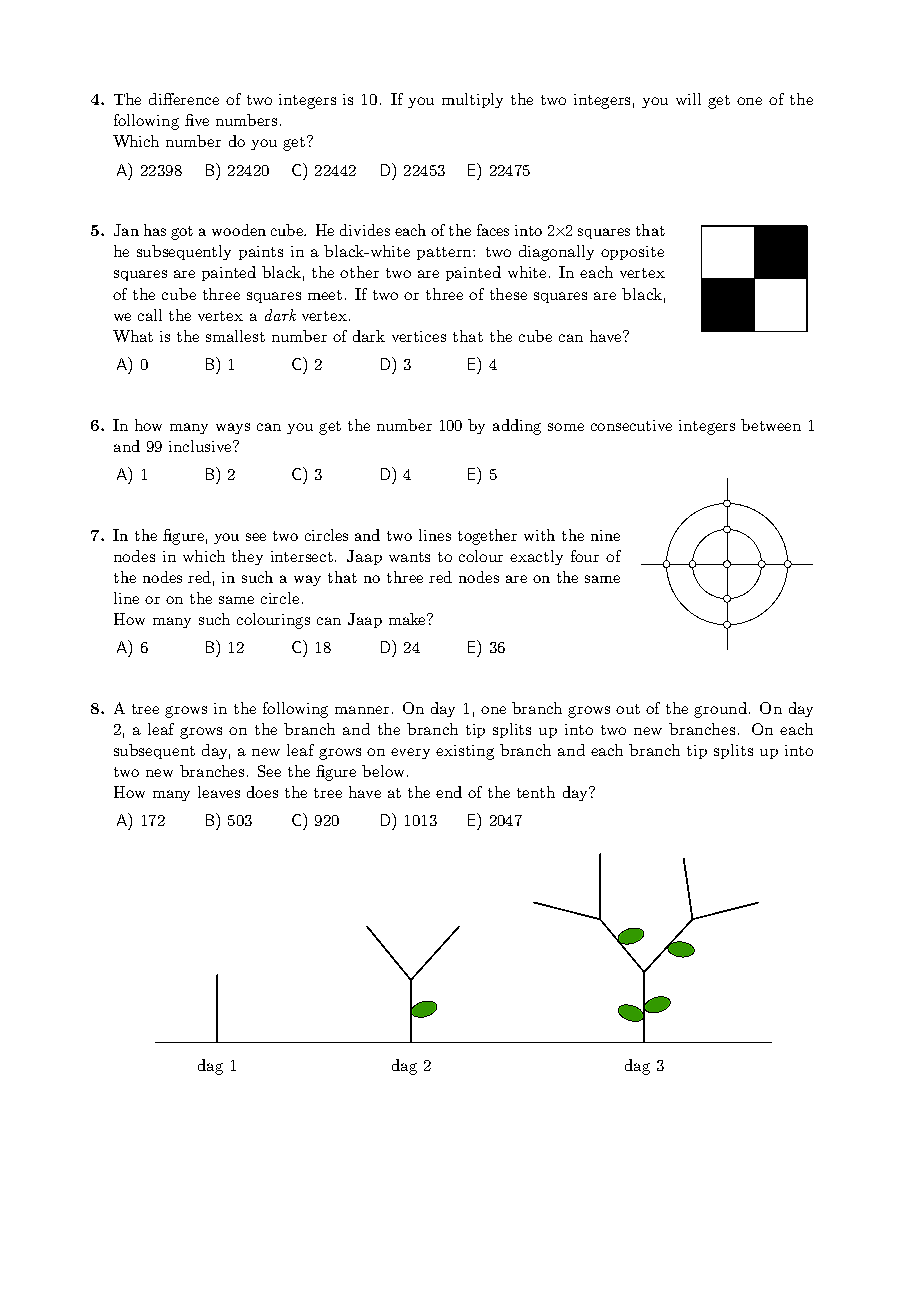 This screenshot has height=1308, width=924. I want to click on opposite, so click(632, 253).
